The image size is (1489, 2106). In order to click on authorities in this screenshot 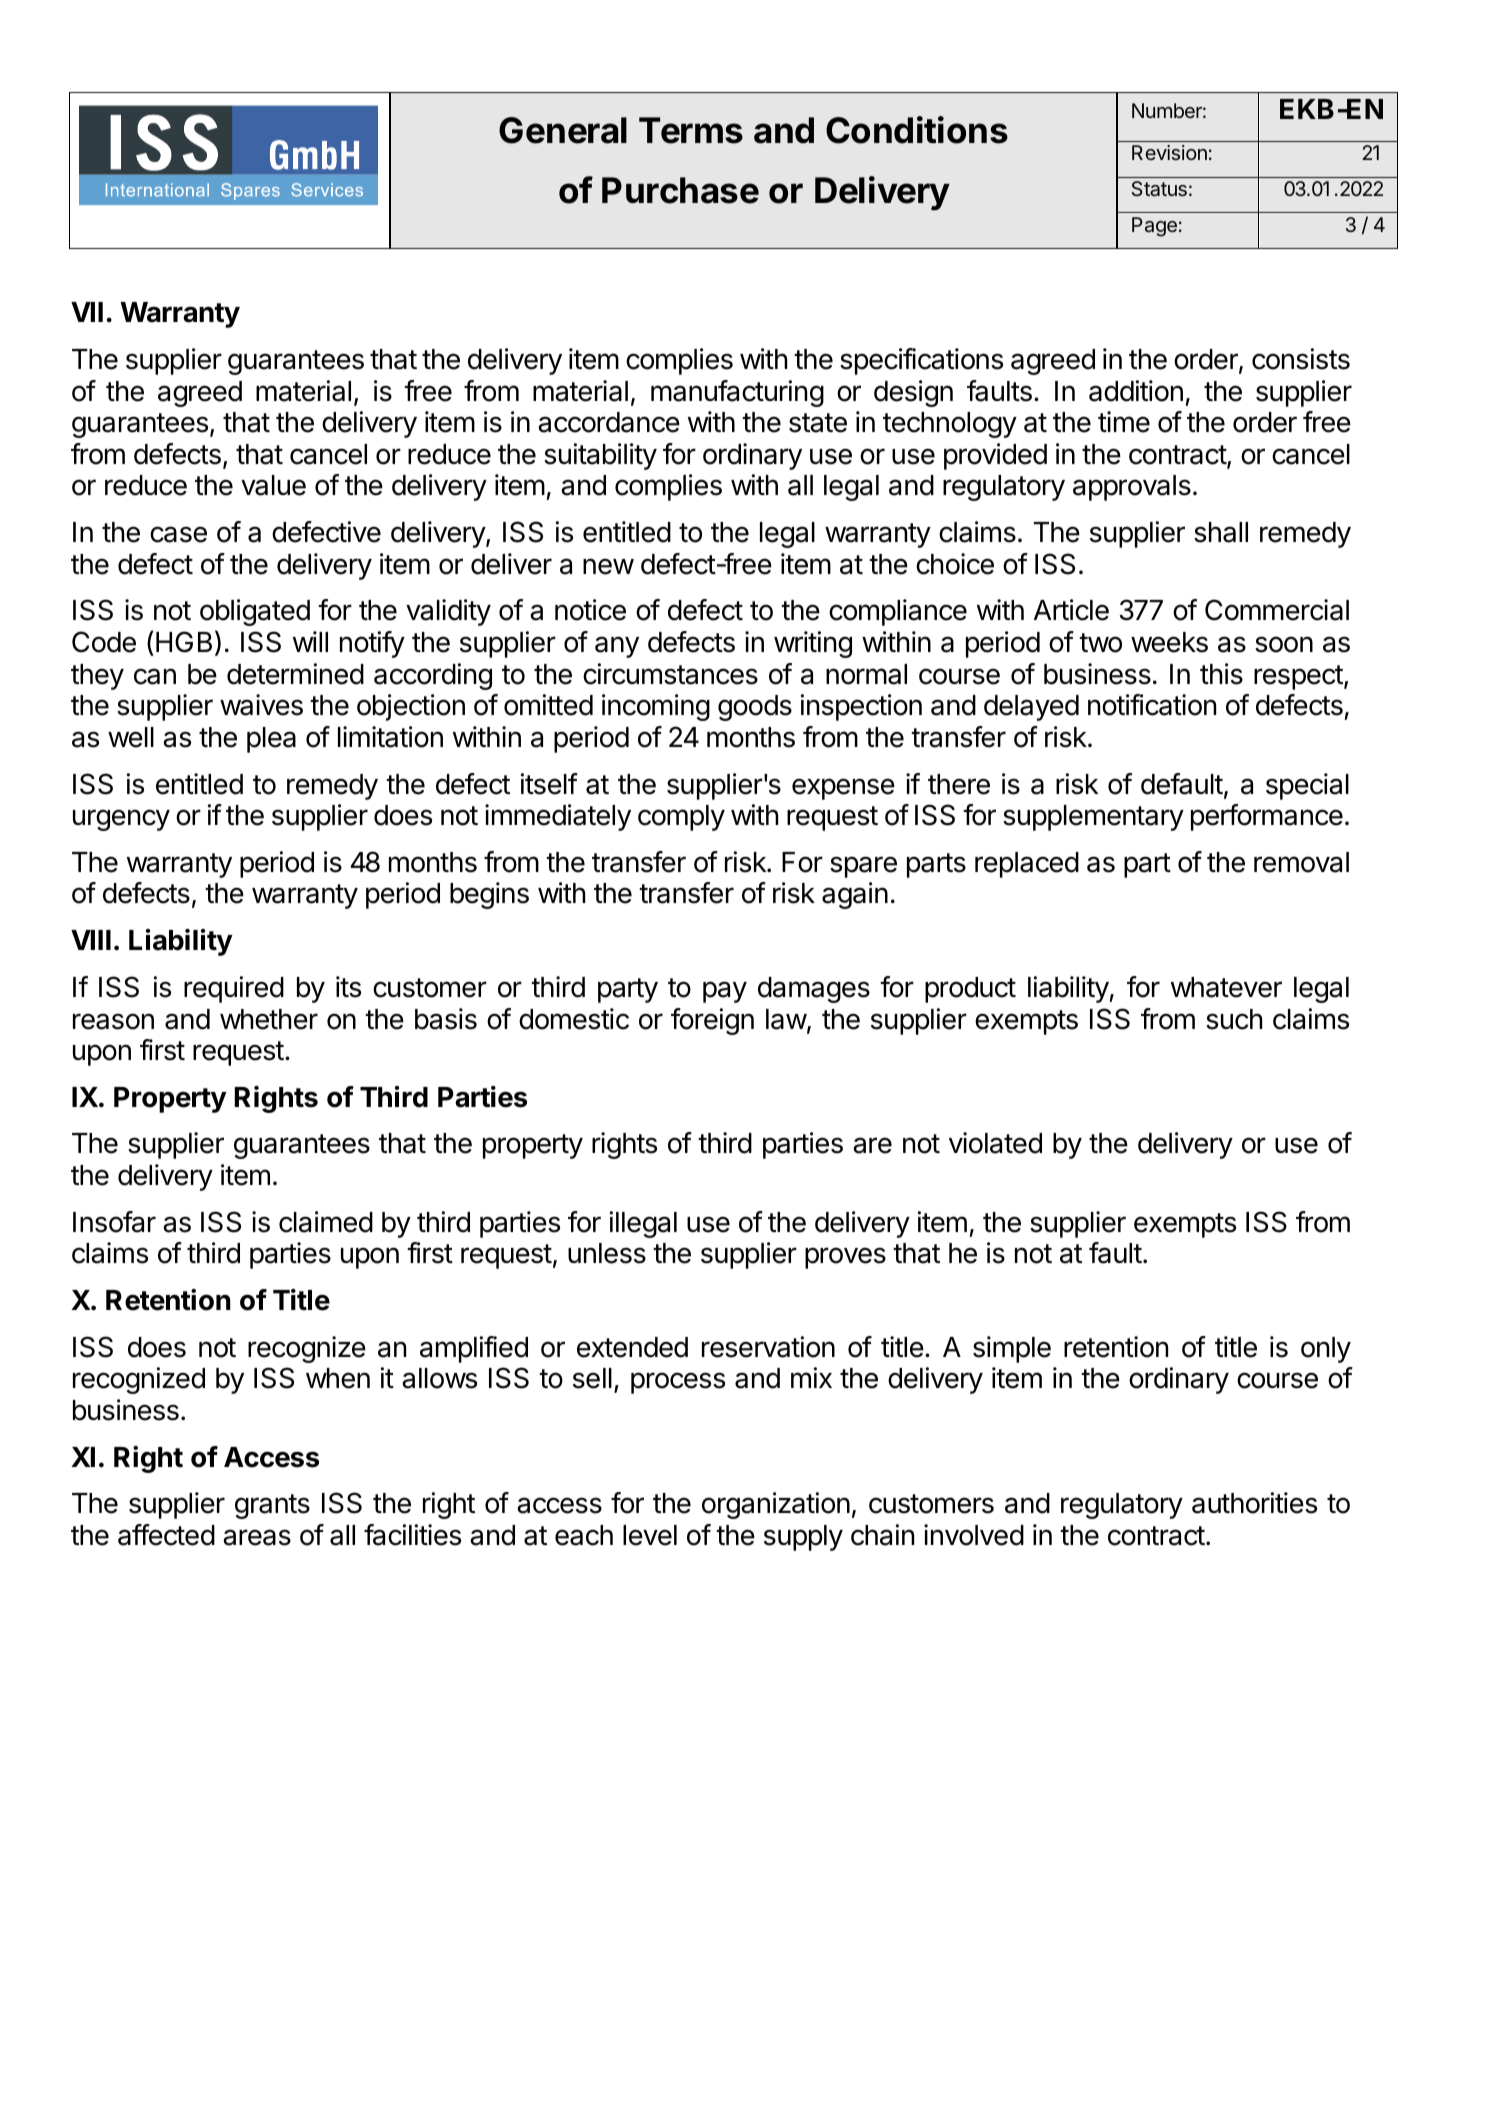, I will do `click(1254, 1503)`.
